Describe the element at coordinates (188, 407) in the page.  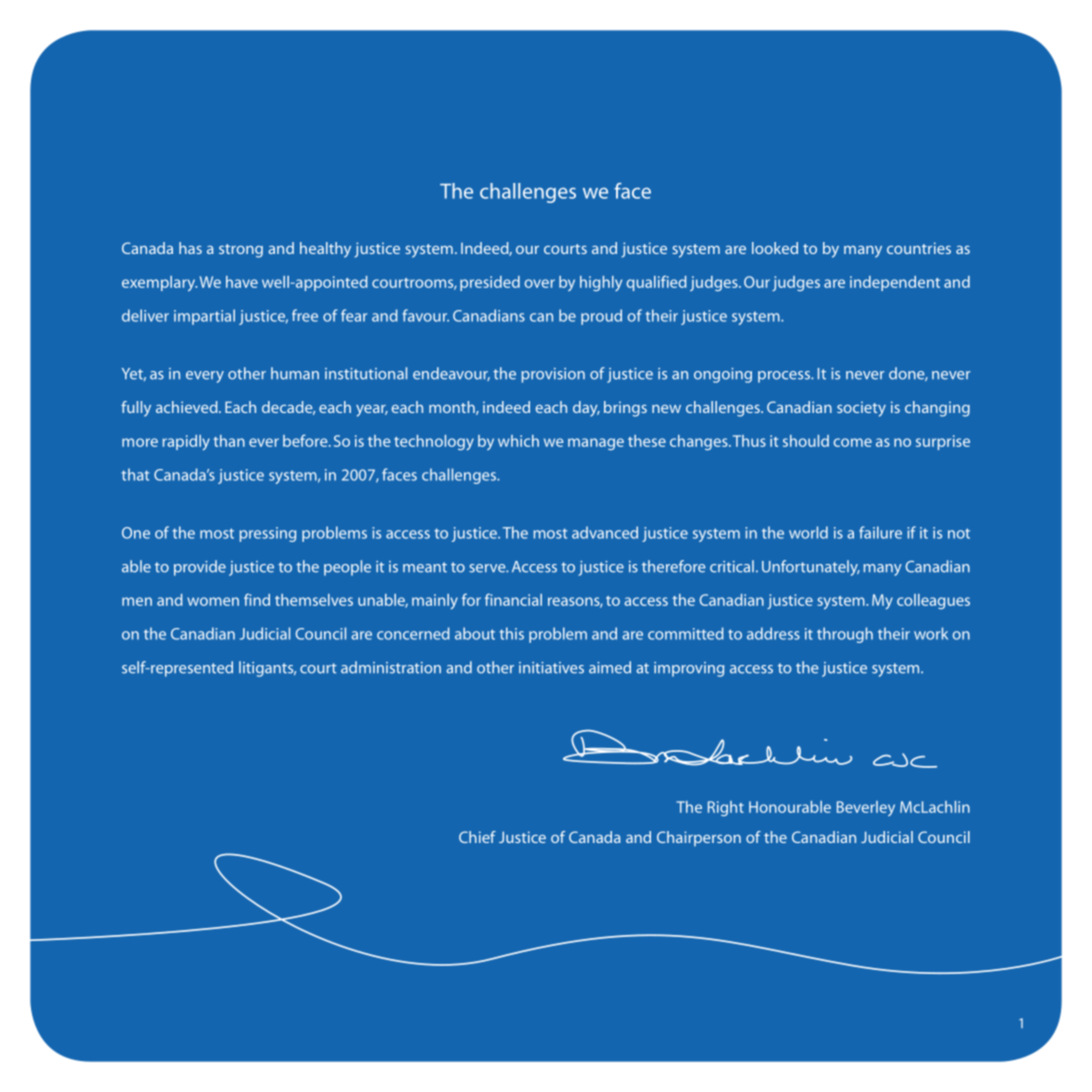
I see `achieved` at that location.
